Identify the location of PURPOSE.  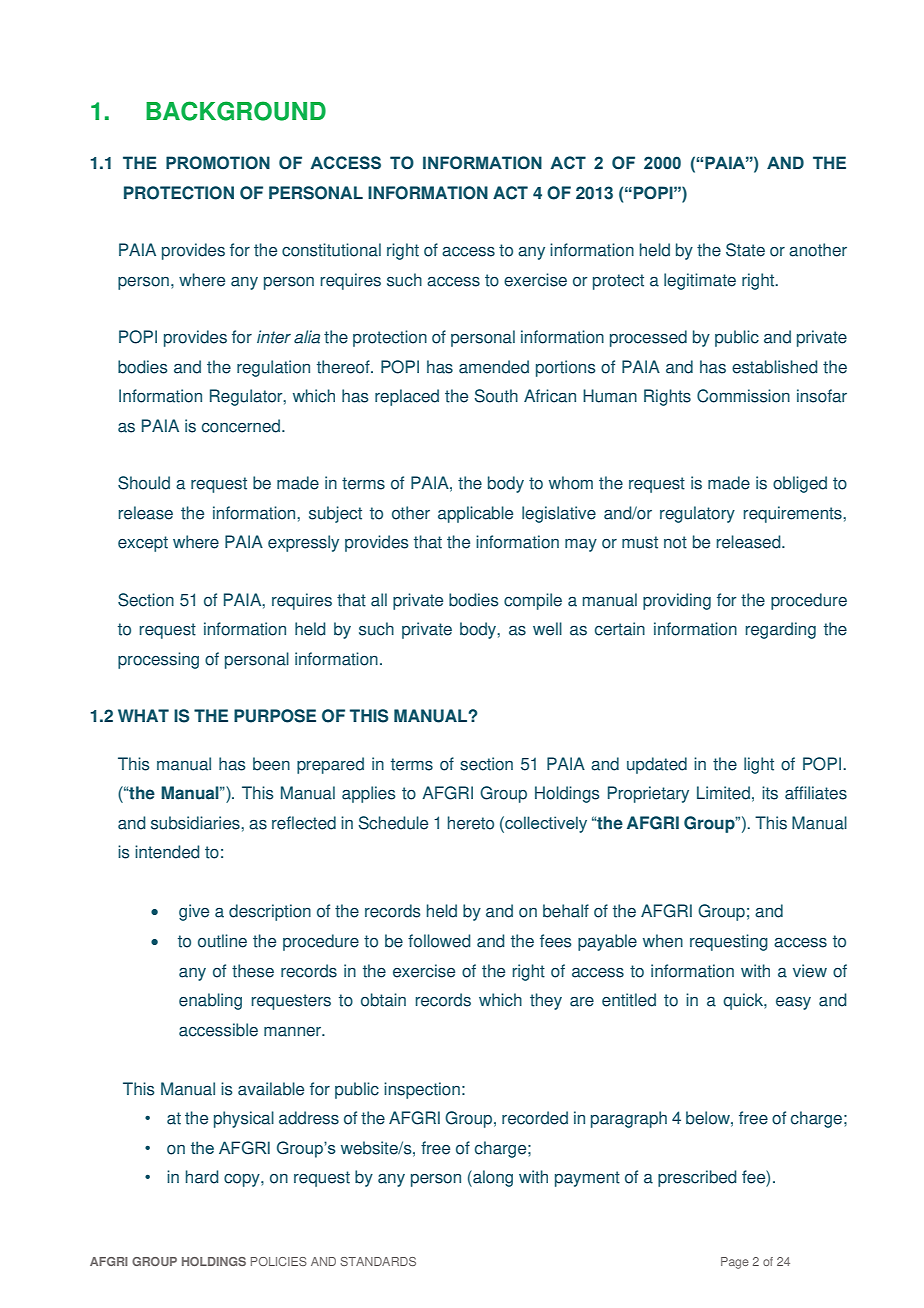
(275, 716).
